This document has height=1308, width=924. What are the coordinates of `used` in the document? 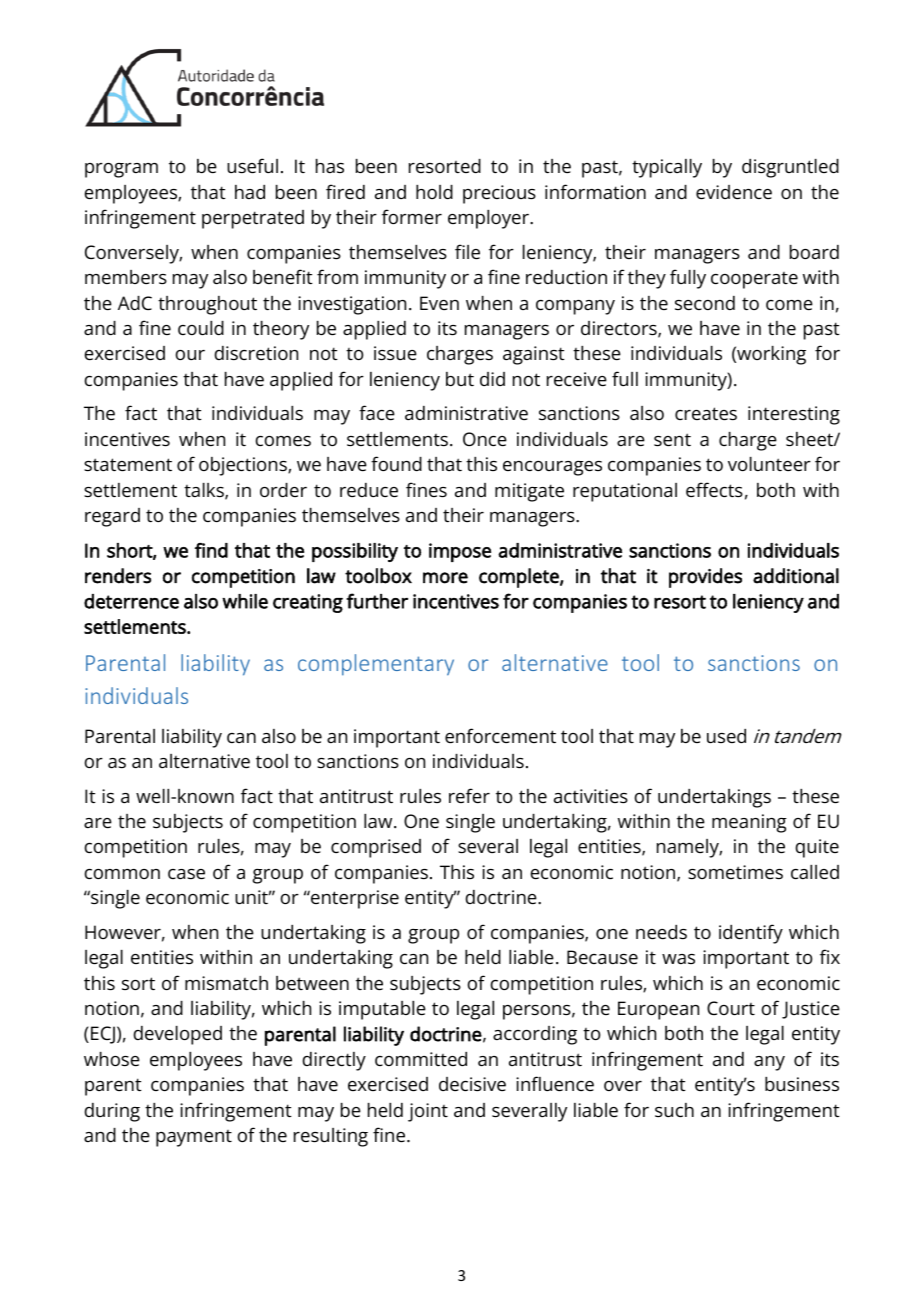 It's located at (726, 736).
